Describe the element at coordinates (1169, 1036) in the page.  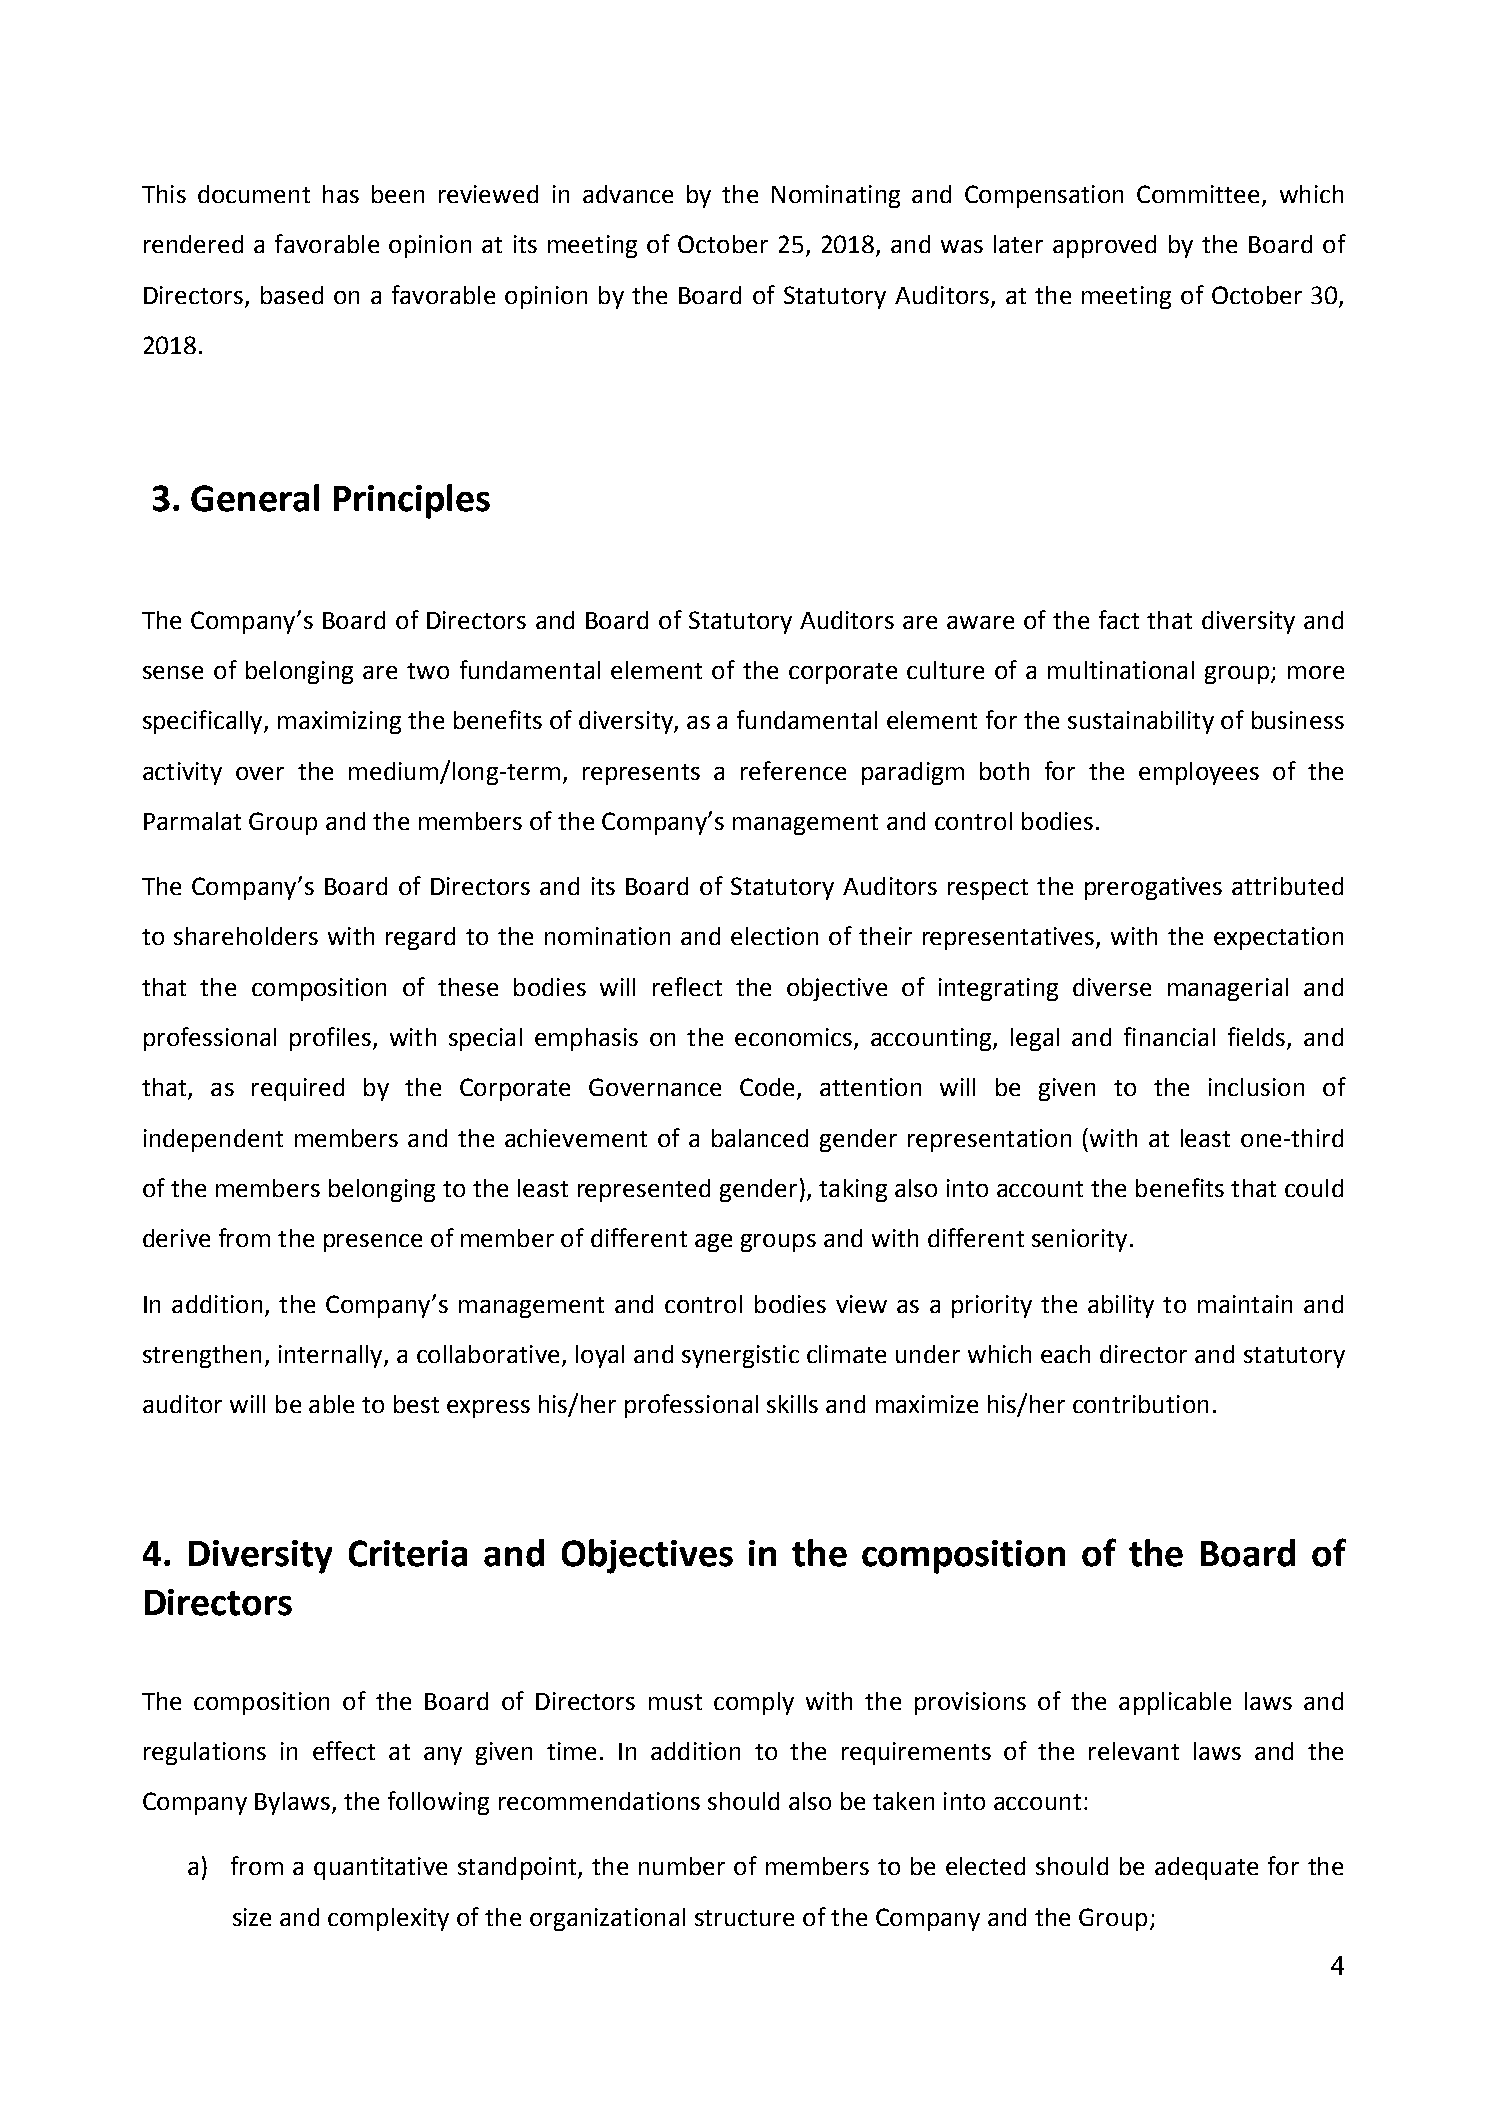
I see `financial` at that location.
